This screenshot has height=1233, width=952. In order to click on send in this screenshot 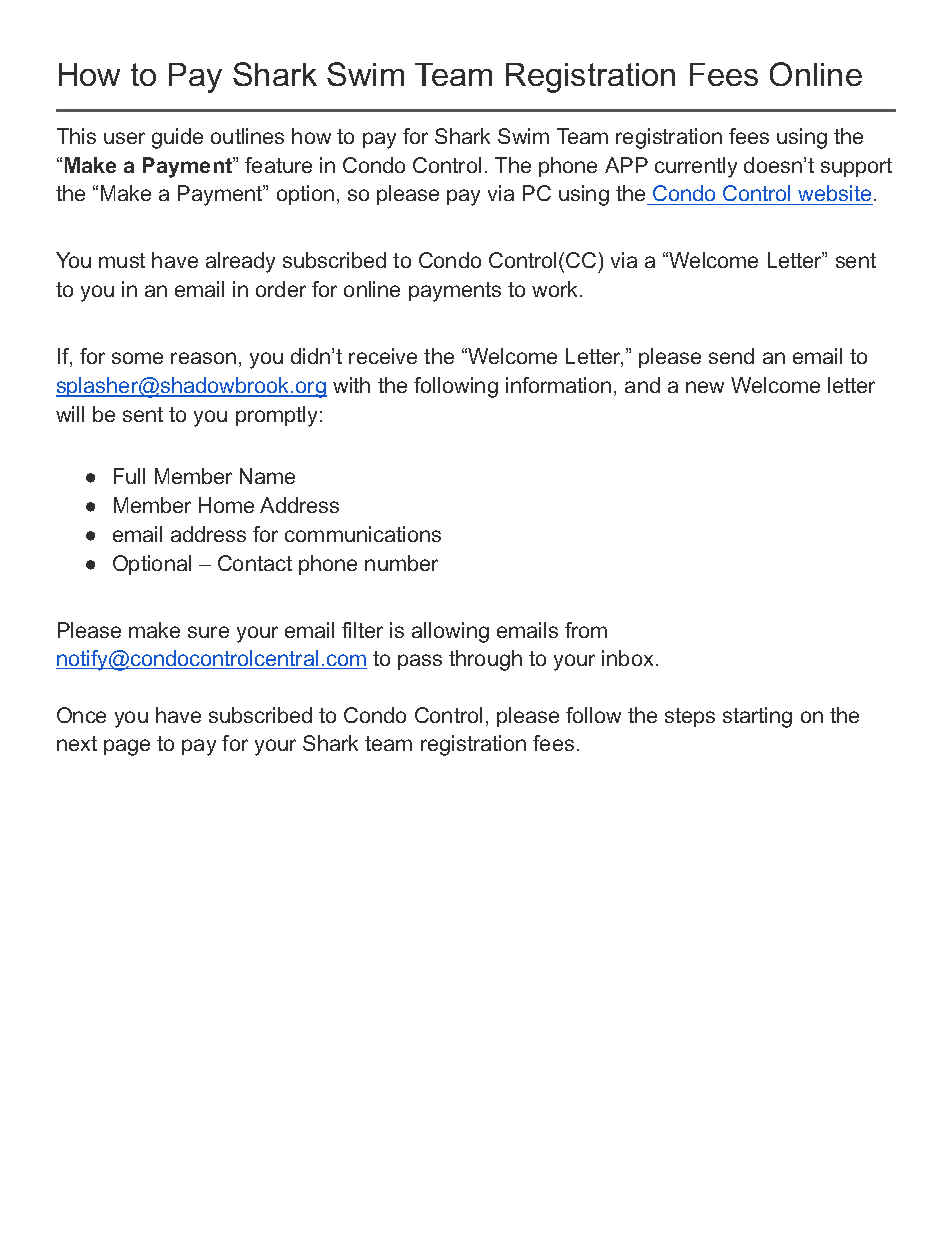, I will do `click(731, 356)`.
